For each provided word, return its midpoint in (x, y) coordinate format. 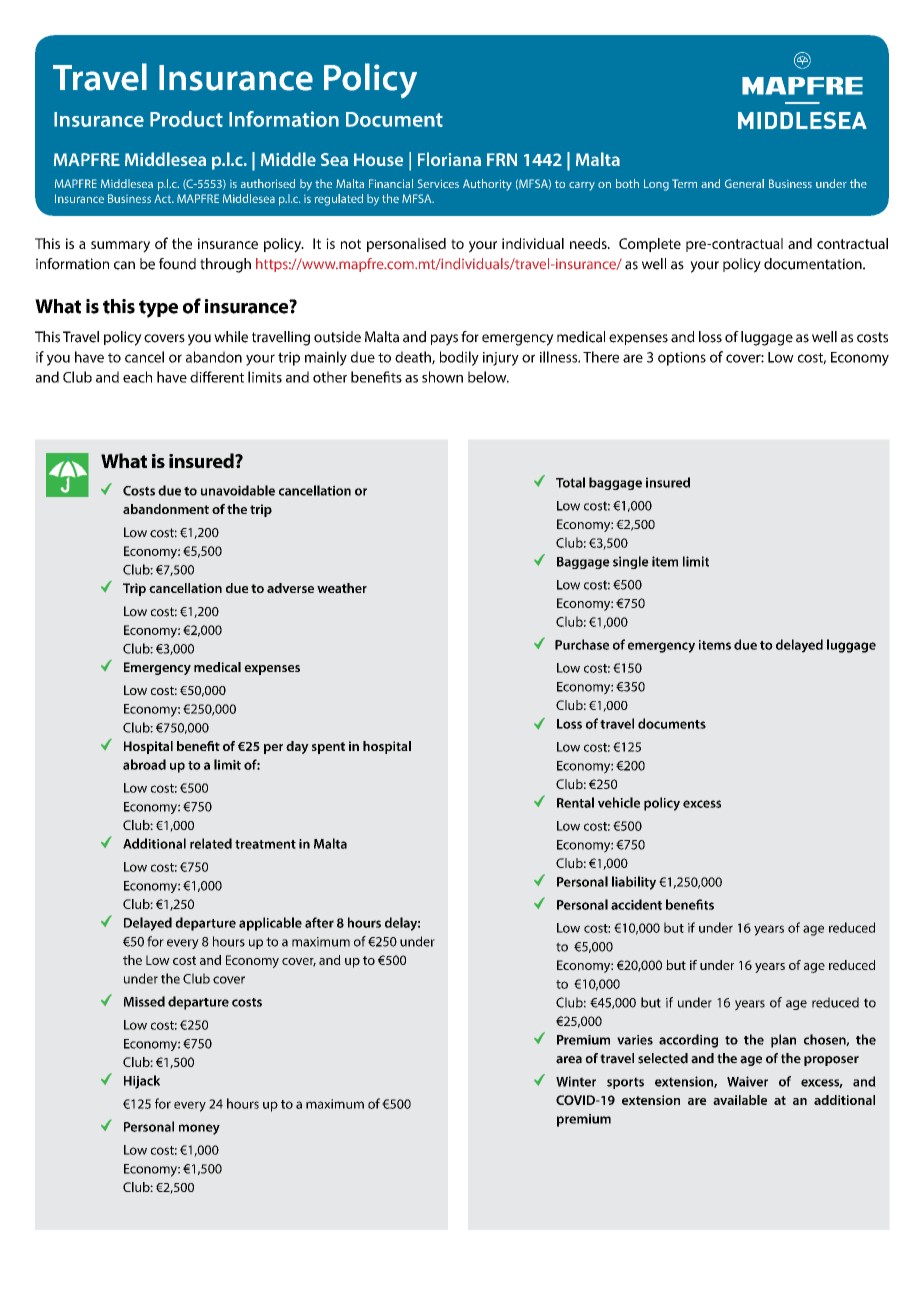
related (211, 843)
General (744, 183)
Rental (575, 802)
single (631, 562)
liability (634, 883)
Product (186, 119)
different (217, 377)
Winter (576, 1081)
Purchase (582, 644)
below (488, 377)
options (682, 359)
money (199, 1129)
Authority (487, 185)
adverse (290, 588)
